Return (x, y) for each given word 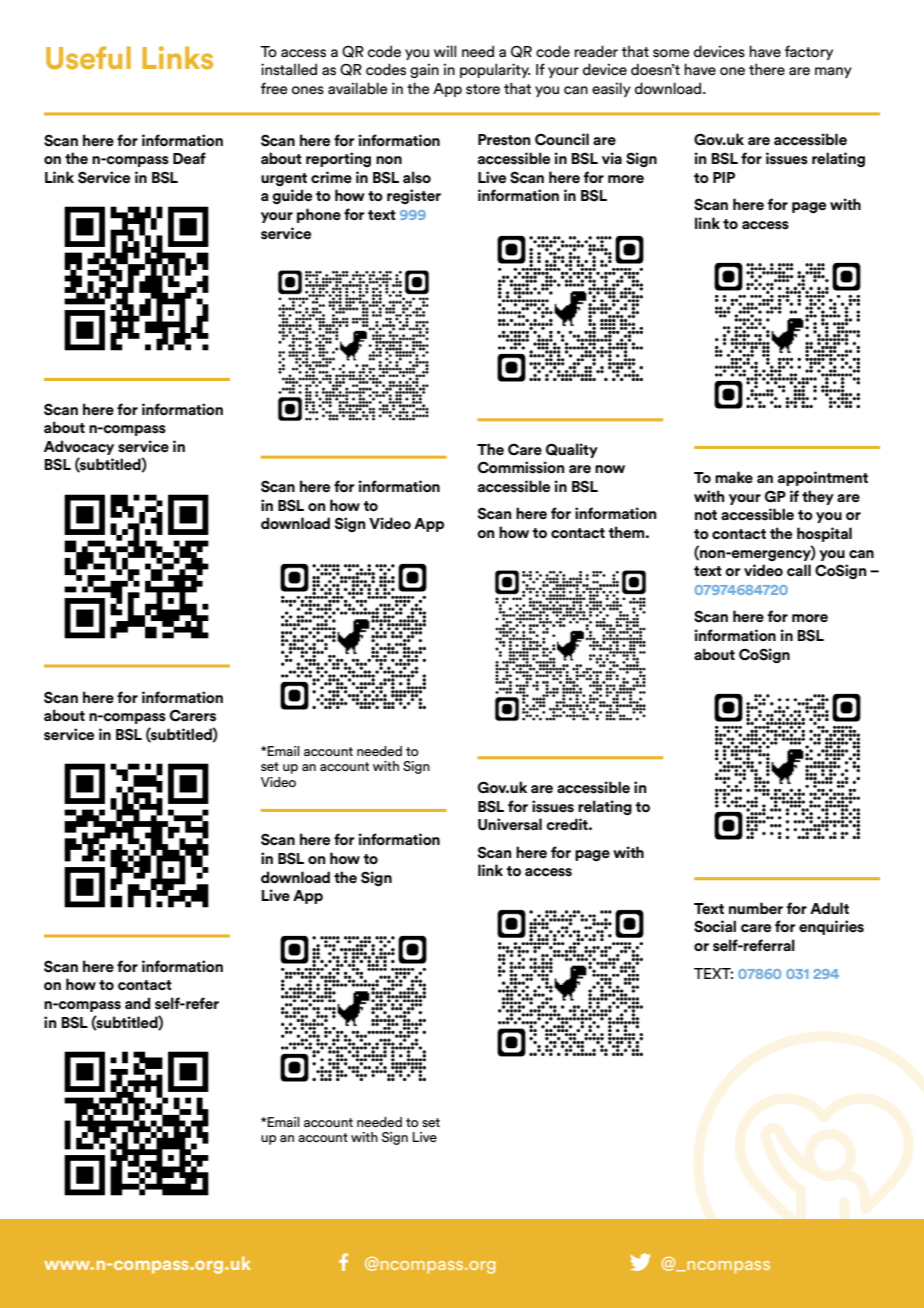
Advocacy (79, 447)
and (138, 1003)
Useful (88, 58)
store (483, 89)
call (799, 570)
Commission (521, 467)
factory (809, 52)
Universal (510, 824)
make (734, 477)
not (706, 515)
